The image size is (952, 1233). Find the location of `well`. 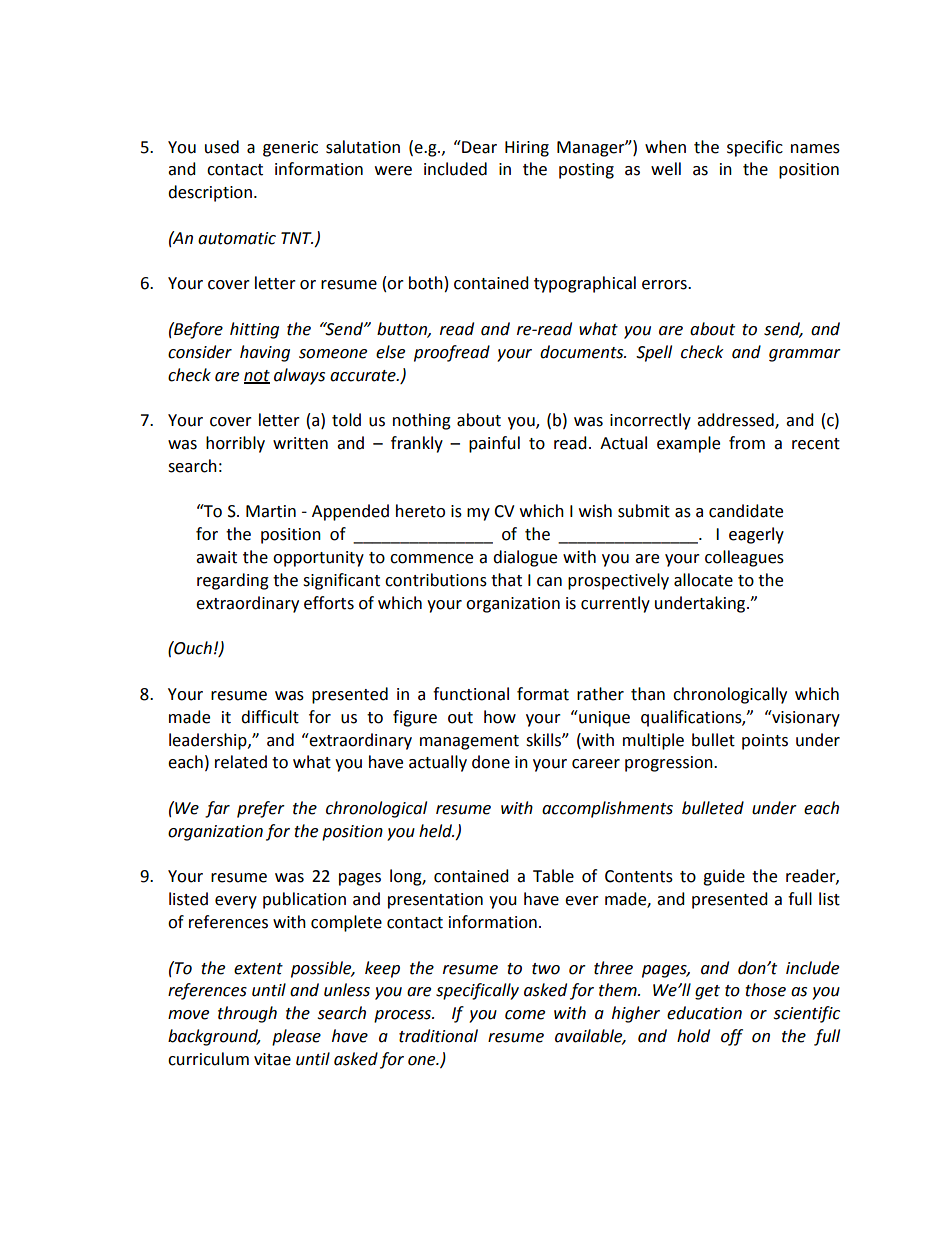

well is located at coordinates (666, 169).
